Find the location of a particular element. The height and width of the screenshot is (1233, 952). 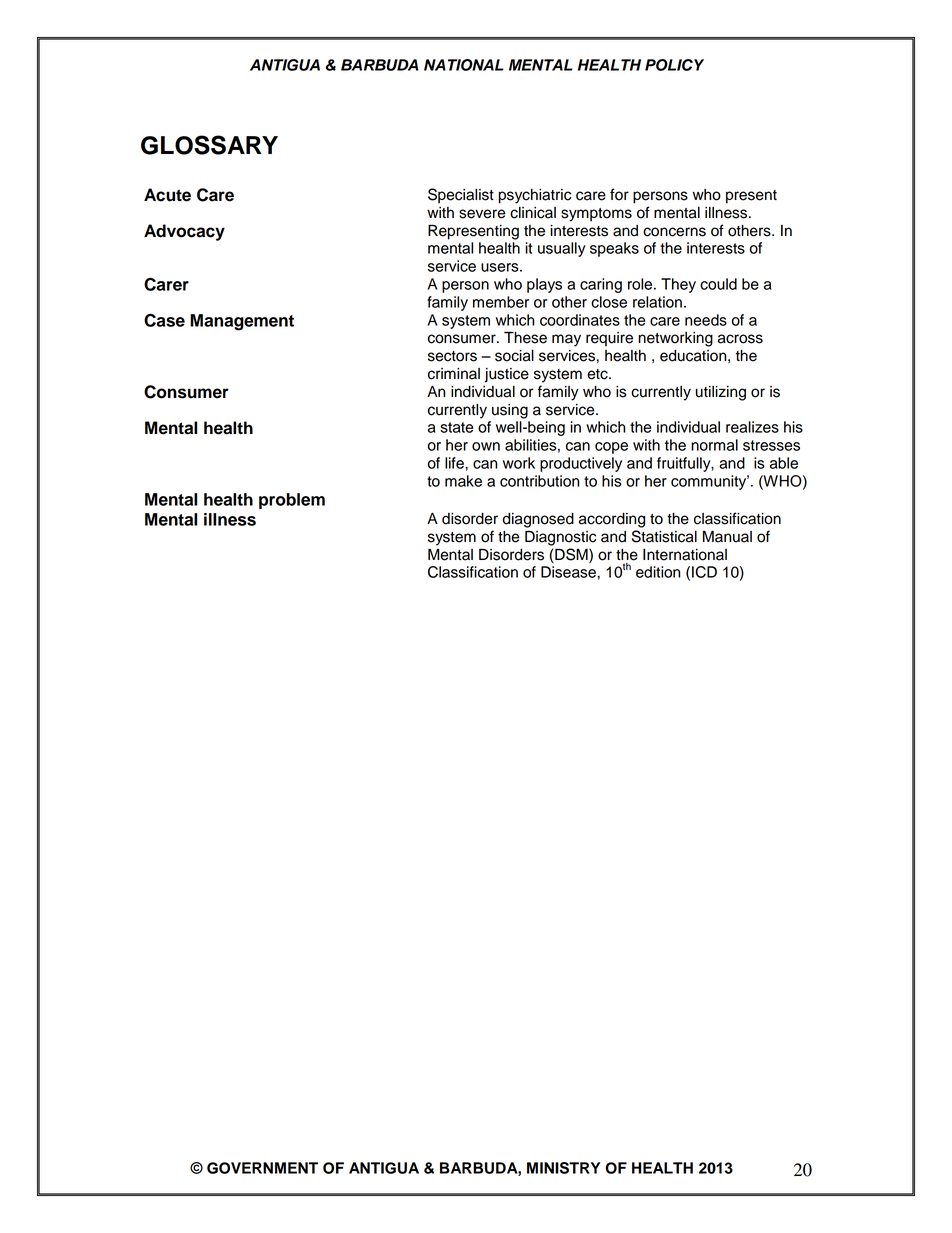

across is located at coordinates (740, 339).
